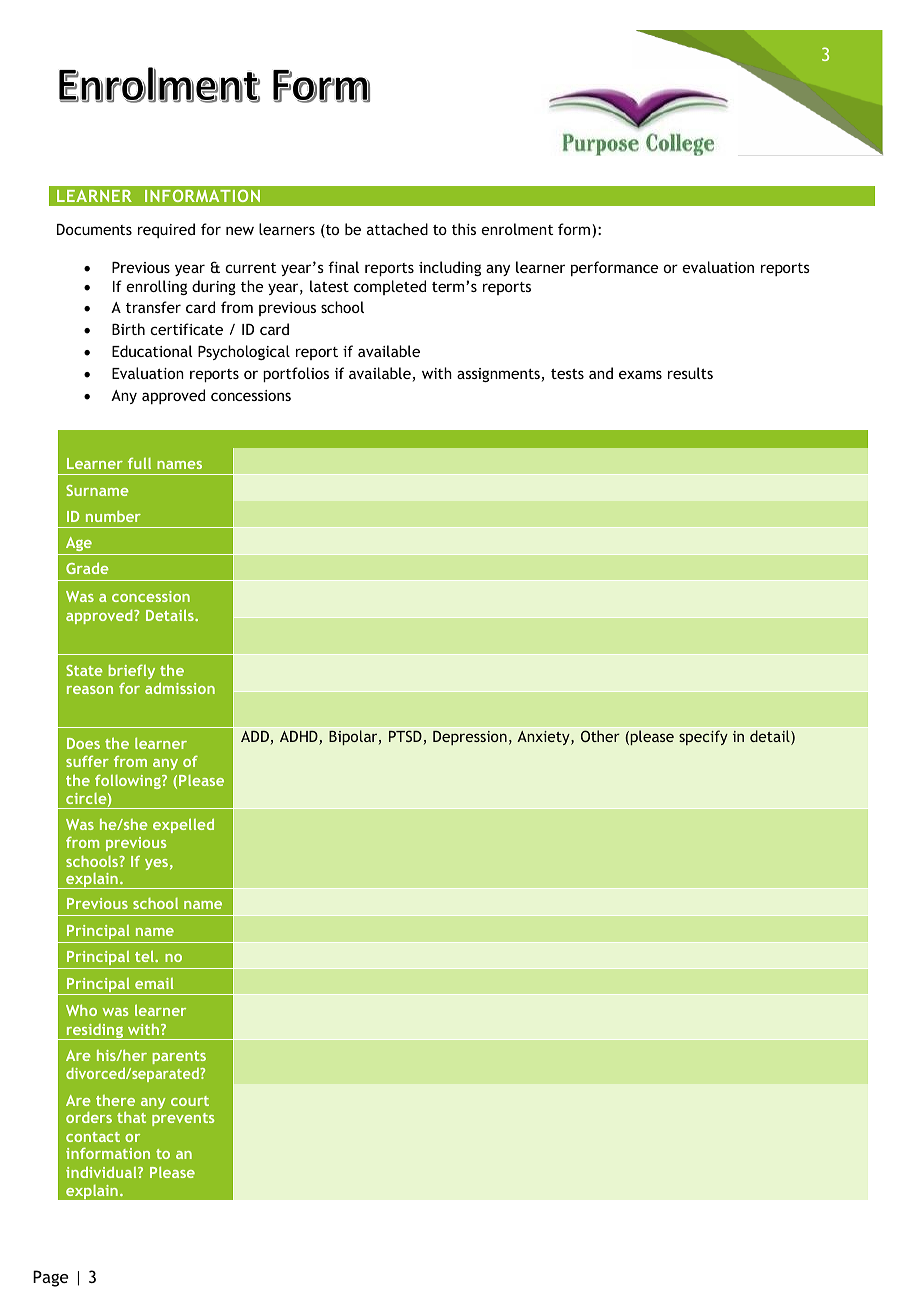 This page has width=924, height=1307. I want to click on enrolment, so click(517, 229).
